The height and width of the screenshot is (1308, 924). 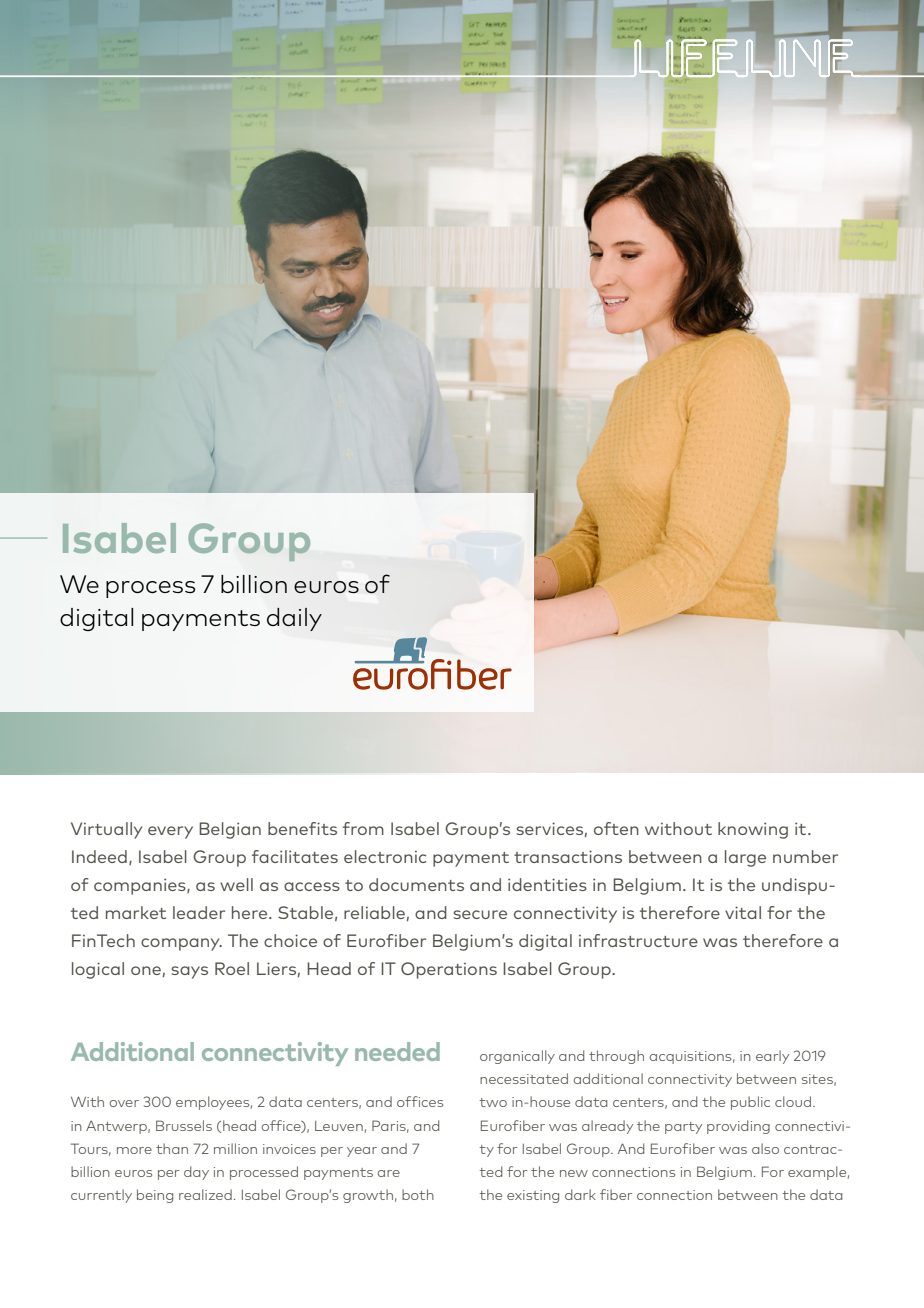 I want to click on knowing, so click(x=753, y=830).
